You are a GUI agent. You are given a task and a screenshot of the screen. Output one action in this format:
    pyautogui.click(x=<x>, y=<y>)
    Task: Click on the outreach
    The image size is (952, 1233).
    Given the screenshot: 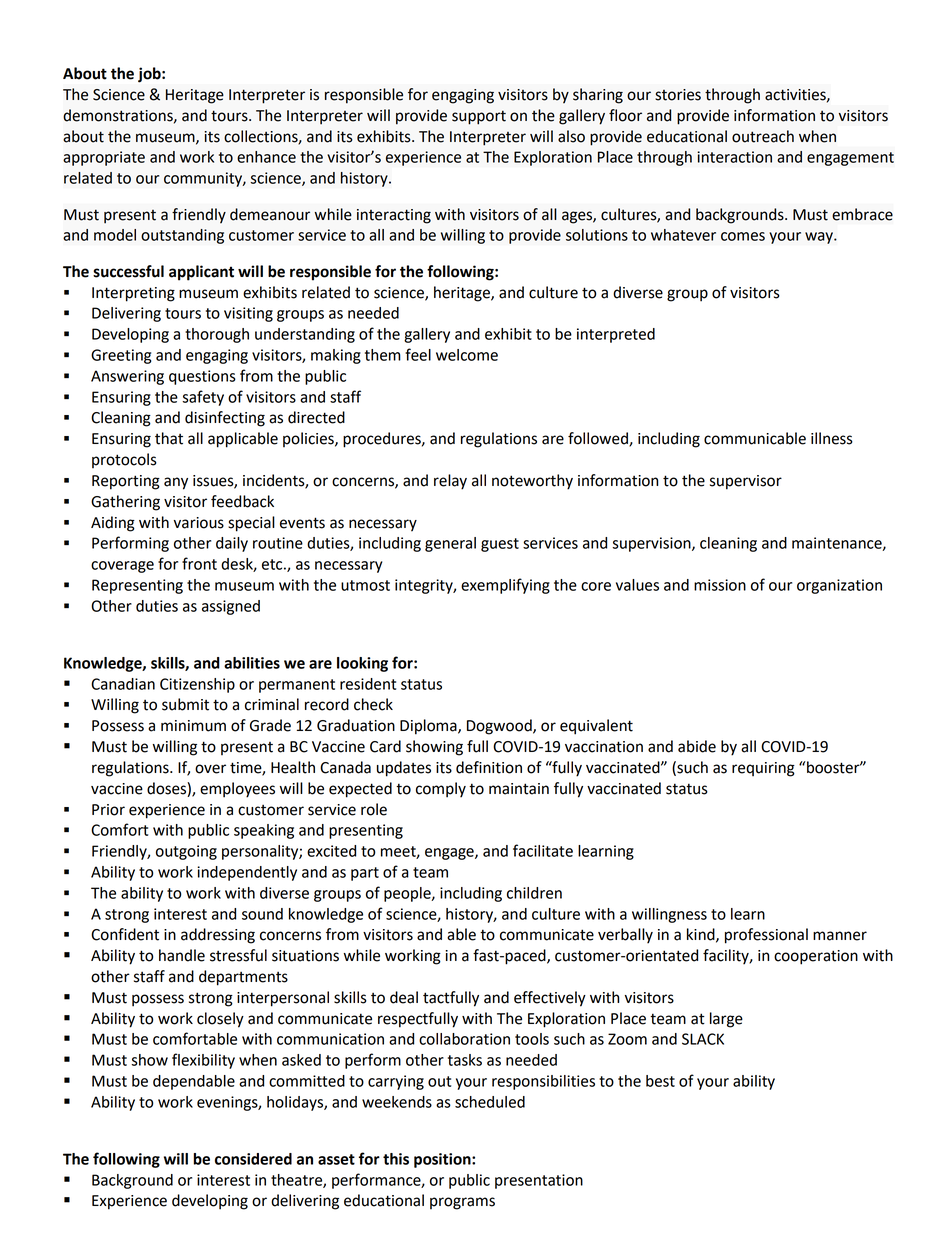 What is the action you would take?
    pyautogui.click(x=763, y=136)
